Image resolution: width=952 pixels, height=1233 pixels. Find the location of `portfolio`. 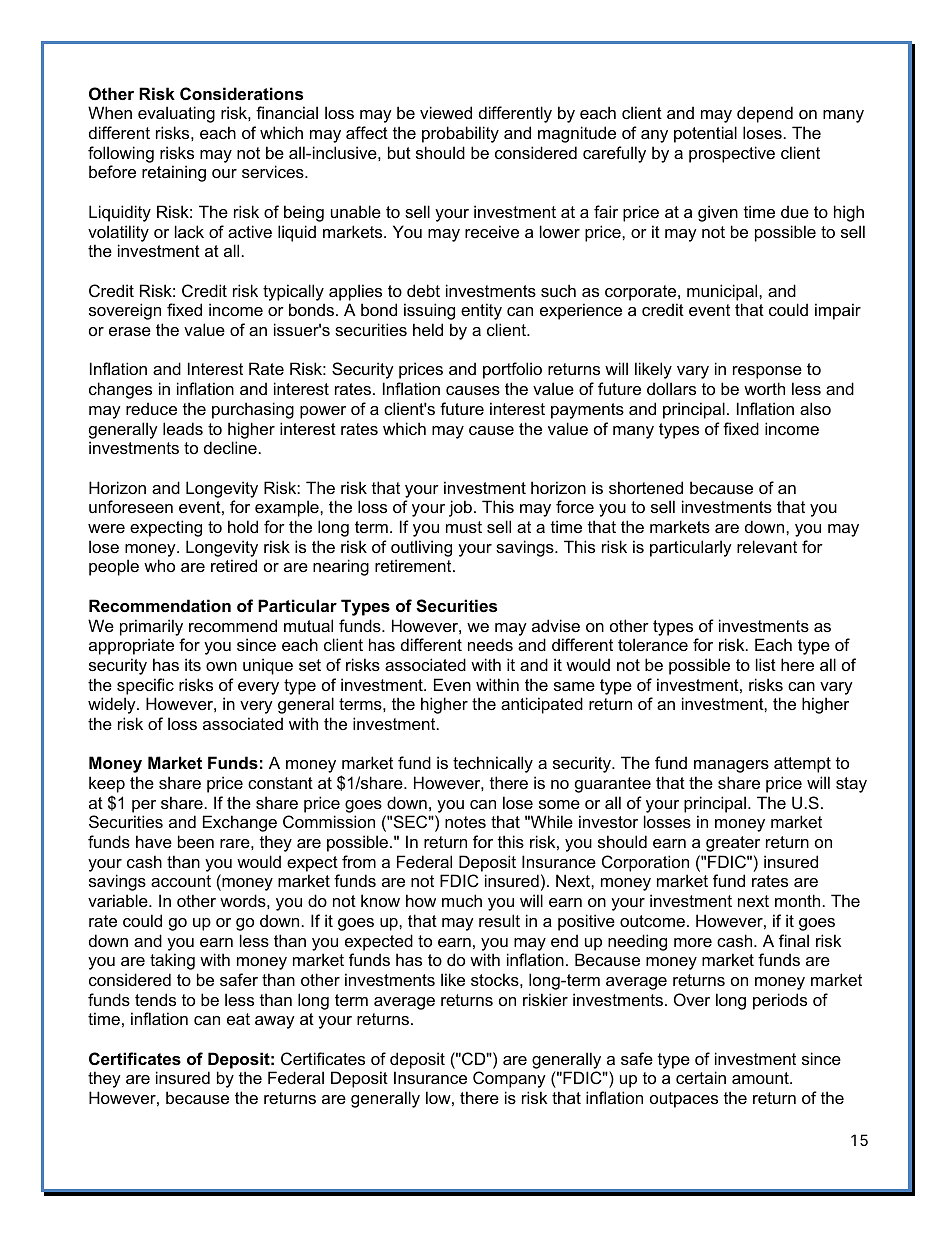

portfolio is located at coordinates (512, 370).
